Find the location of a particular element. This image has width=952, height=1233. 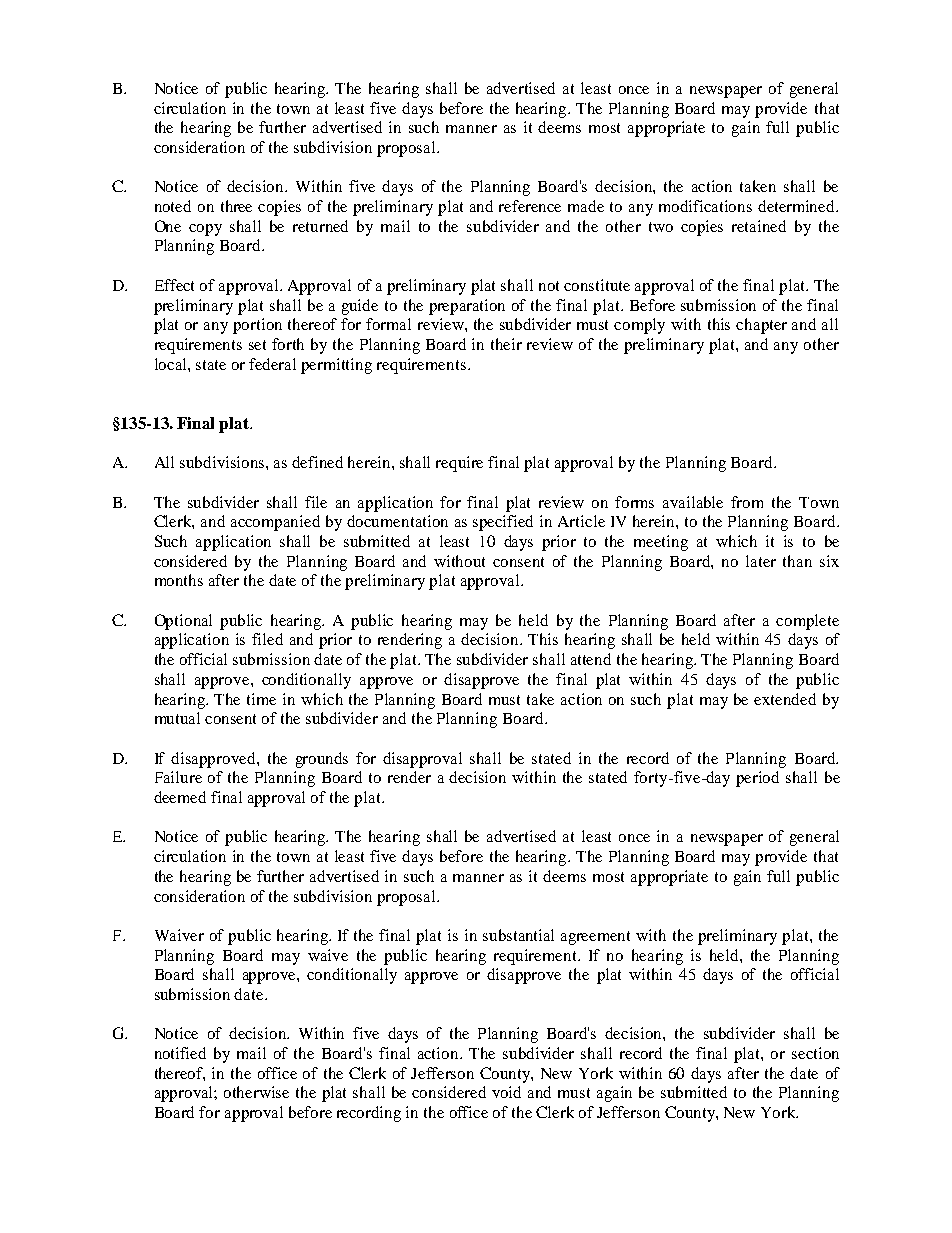

reference is located at coordinates (530, 206).
